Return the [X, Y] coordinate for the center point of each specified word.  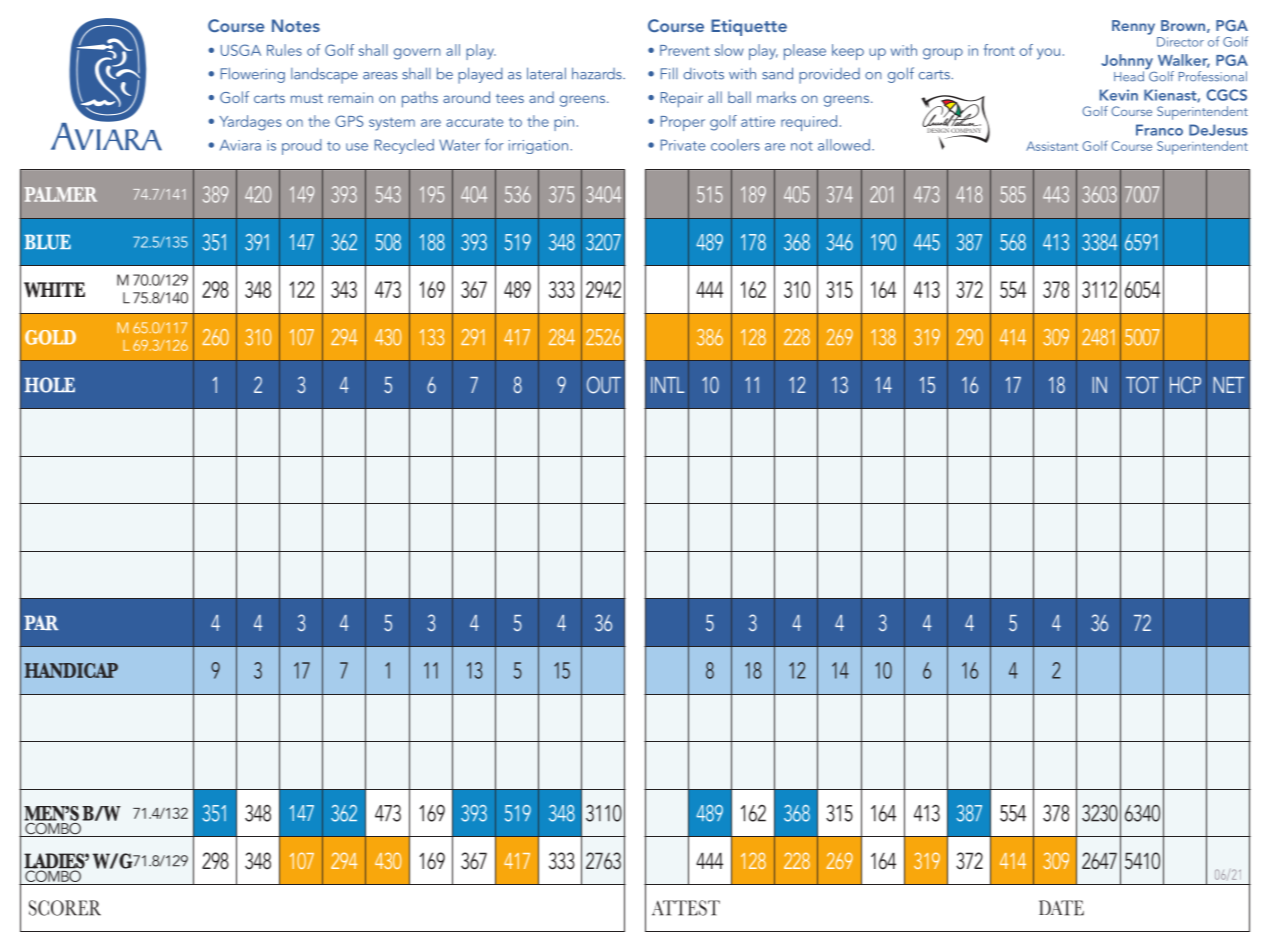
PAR [41, 622]
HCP [1185, 385]
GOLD [50, 337]
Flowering [253, 75]
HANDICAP [71, 670]
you [1048, 54]
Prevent [685, 50]
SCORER [65, 908]
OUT [604, 385]
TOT [1142, 385]
